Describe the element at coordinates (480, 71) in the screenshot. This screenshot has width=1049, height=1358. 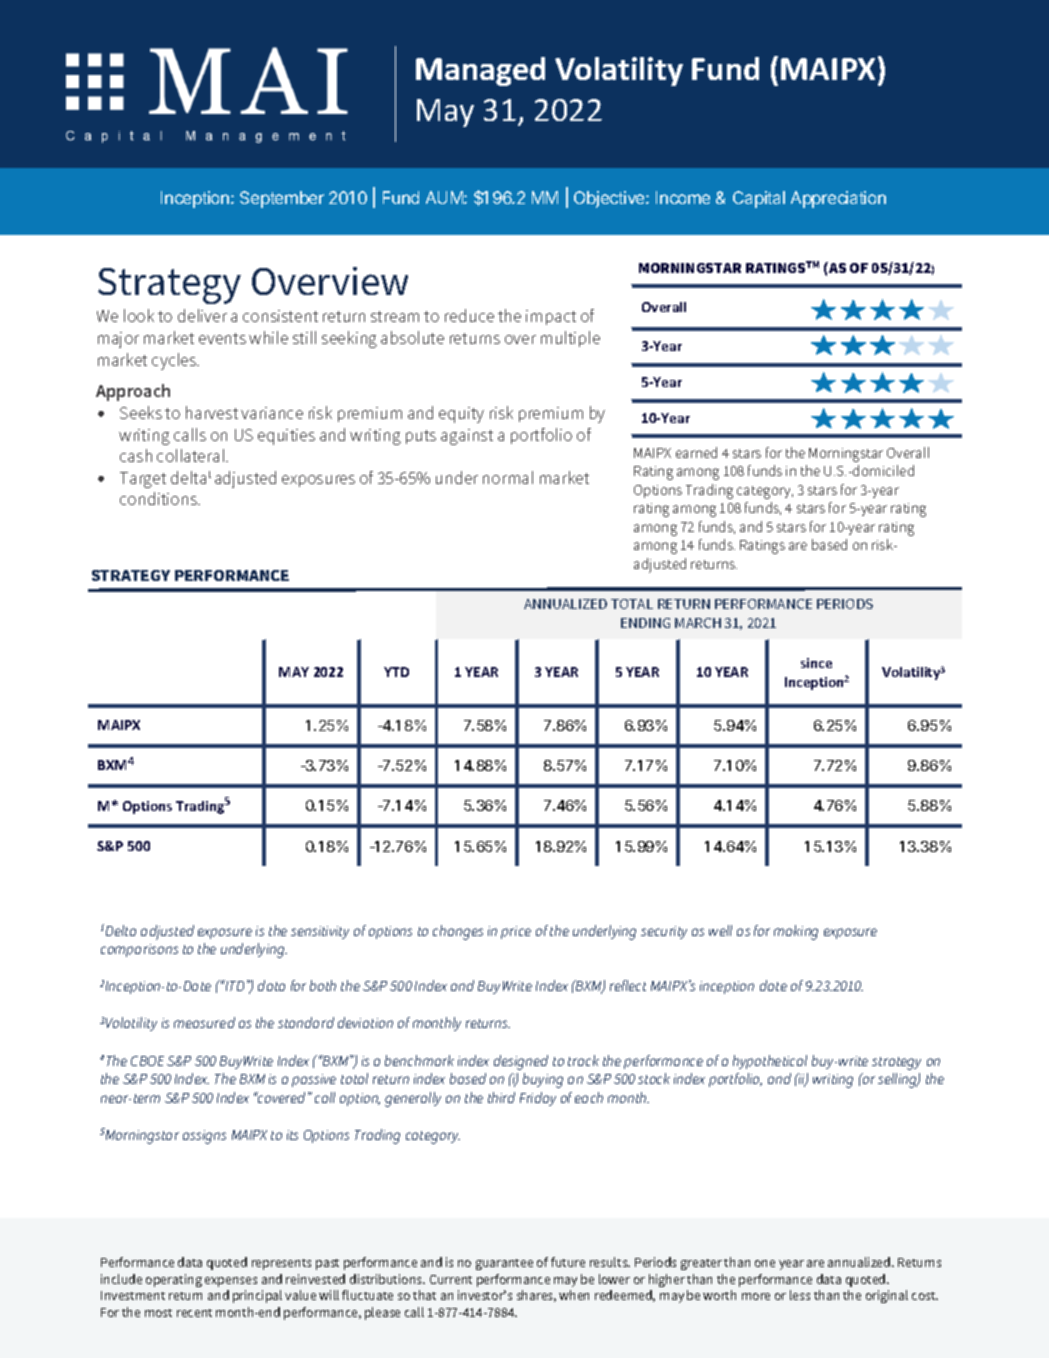
I see `Managed` at that location.
